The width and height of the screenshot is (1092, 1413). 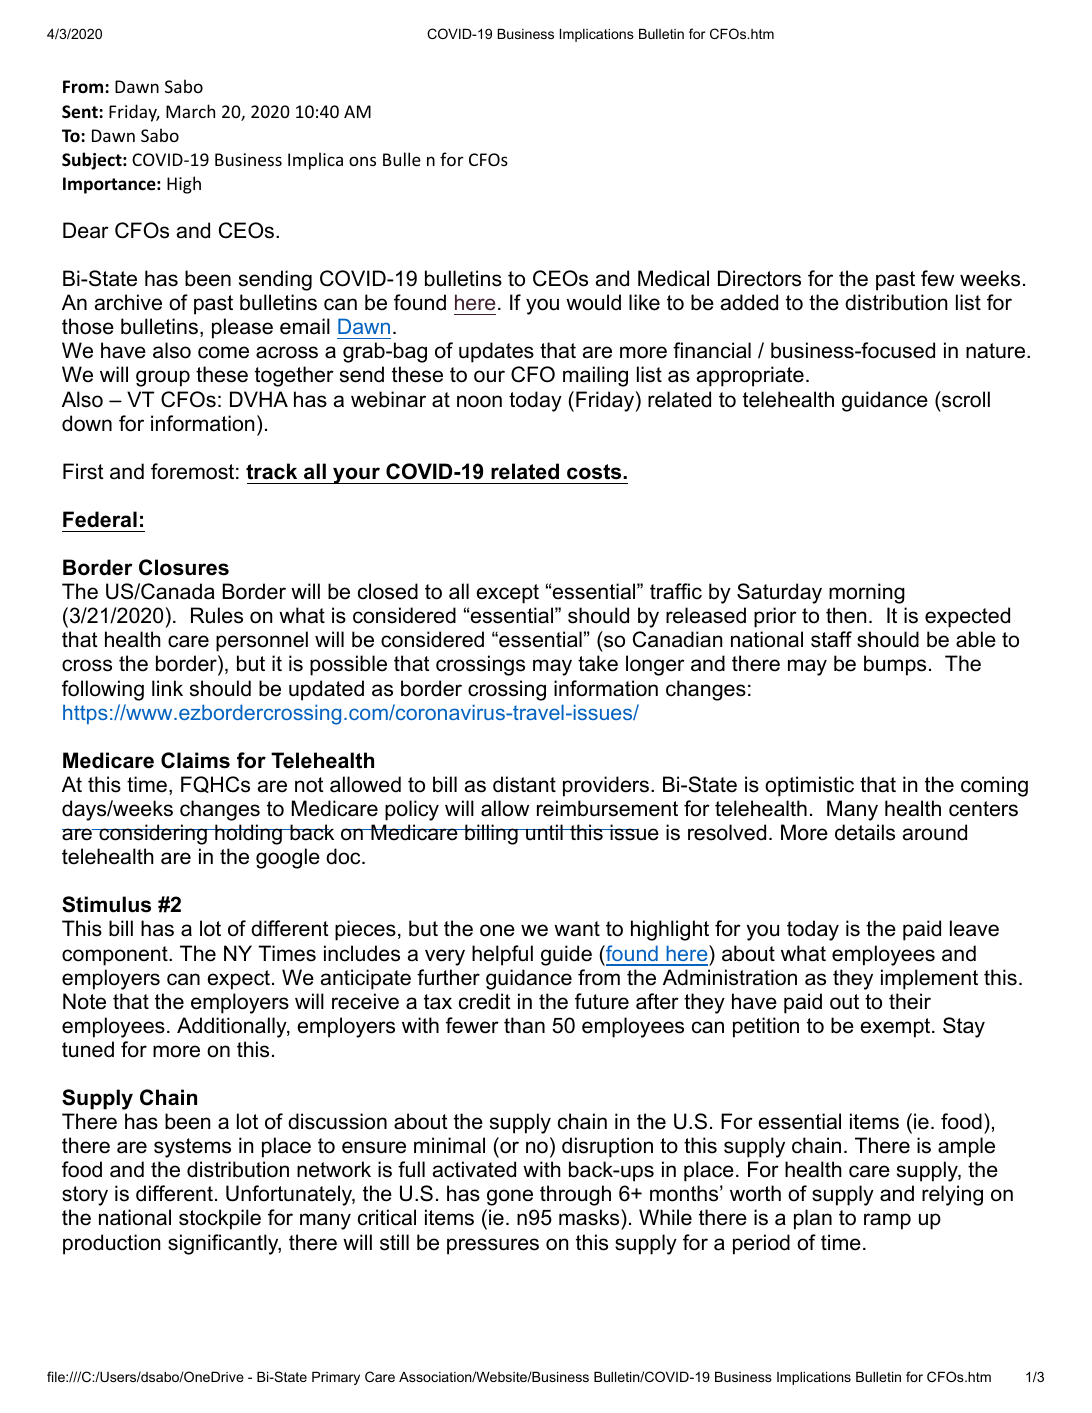 I want to click on distant, so click(x=524, y=784).
